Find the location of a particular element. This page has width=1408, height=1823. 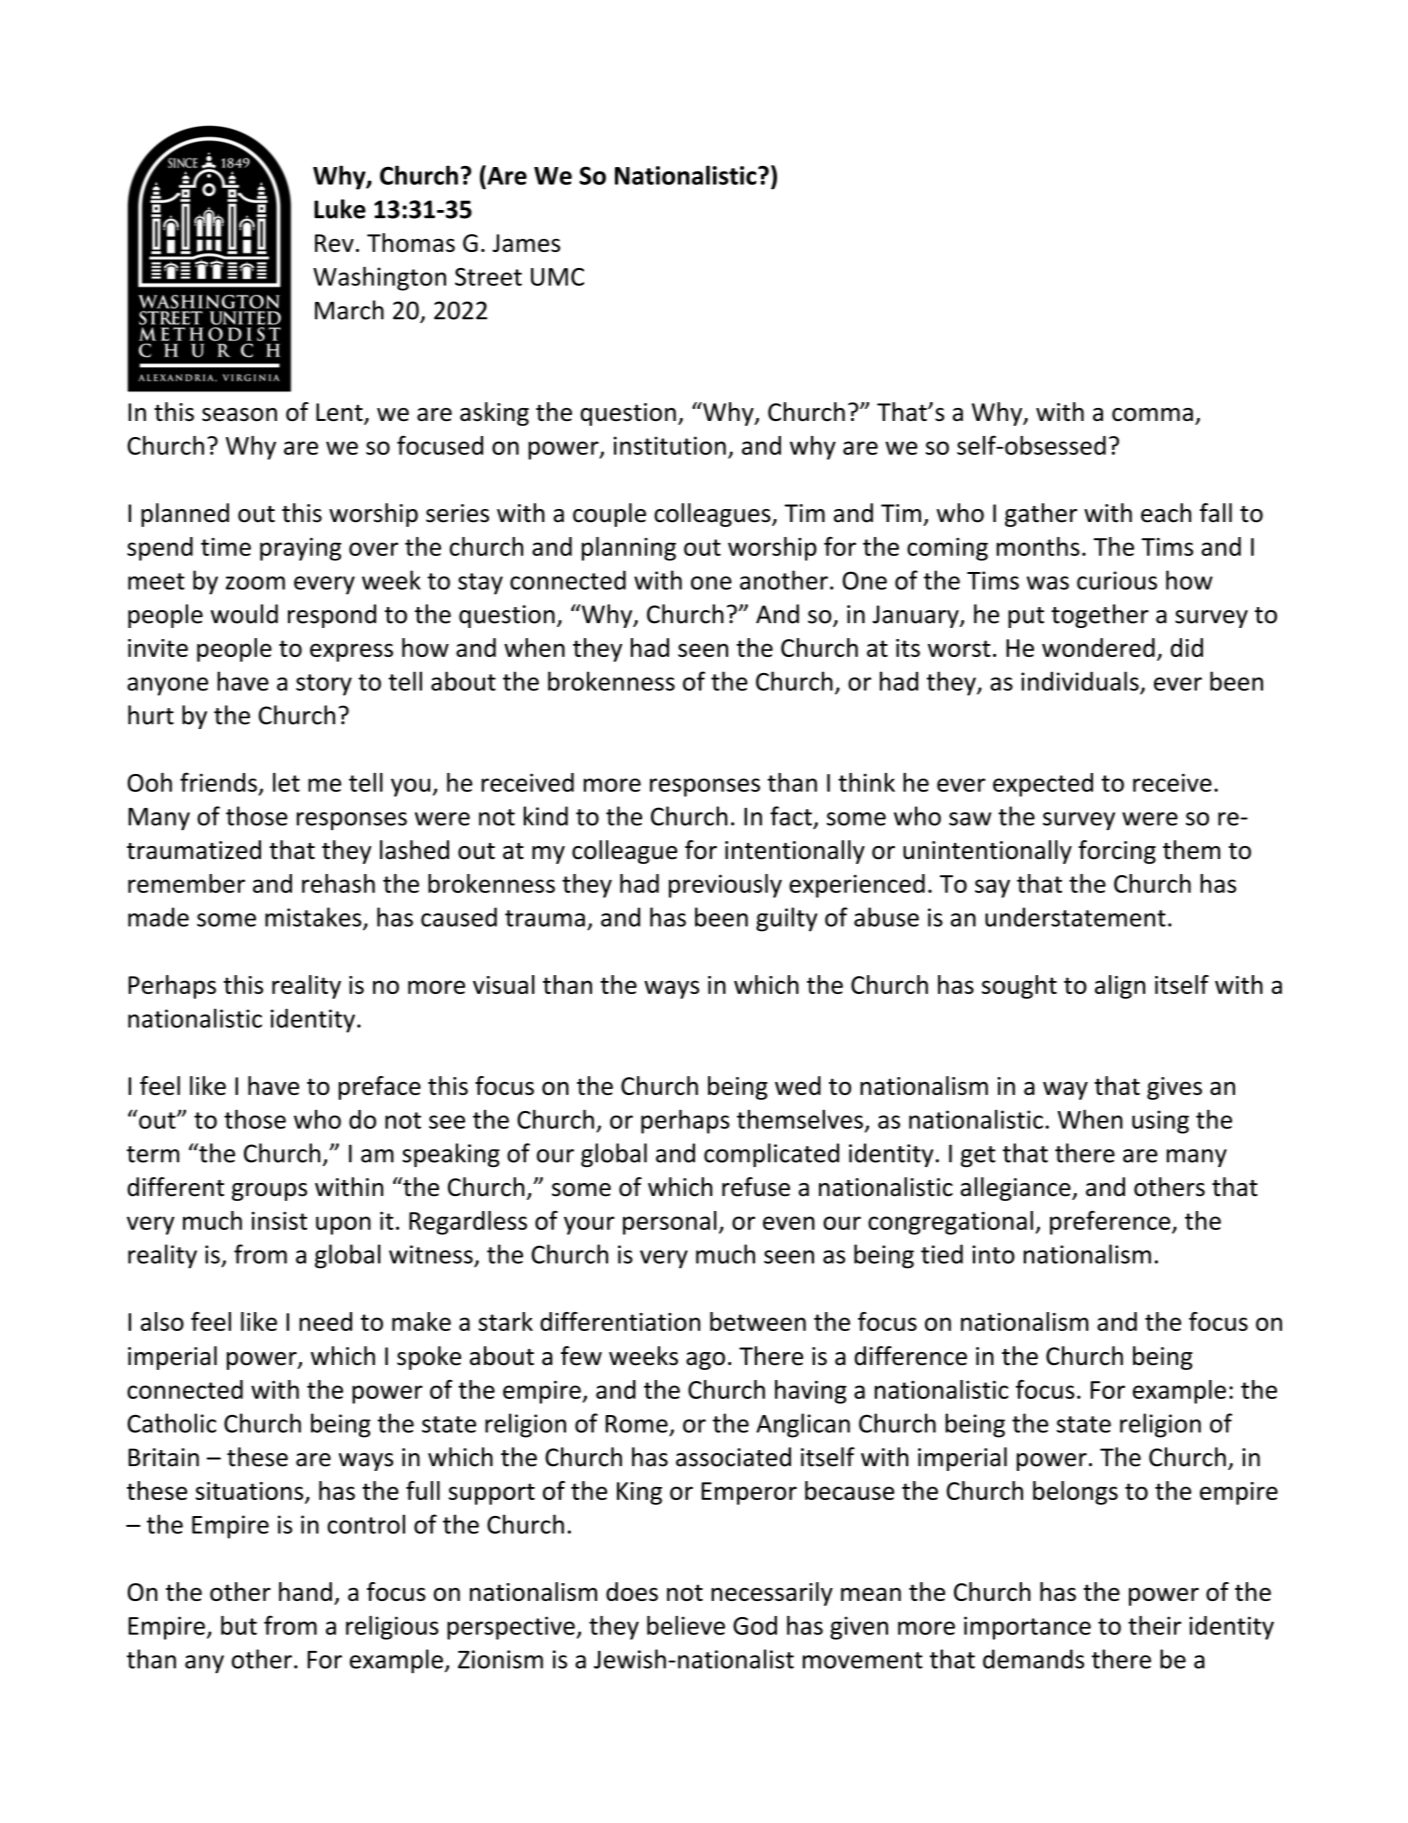

but is located at coordinates (239, 1625).
